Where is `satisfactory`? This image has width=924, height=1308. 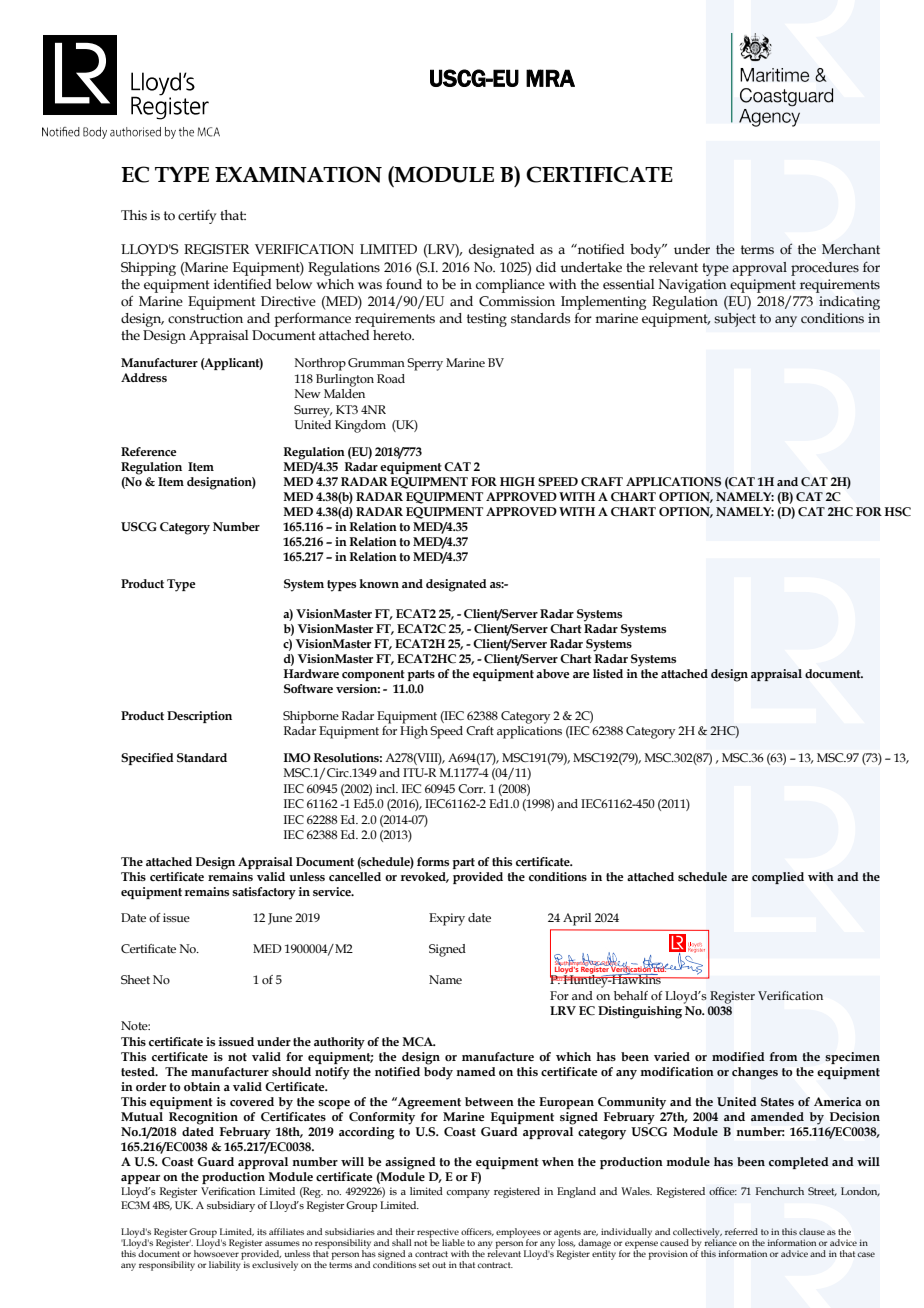 satisfactory is located at coordinates (264, 893).
